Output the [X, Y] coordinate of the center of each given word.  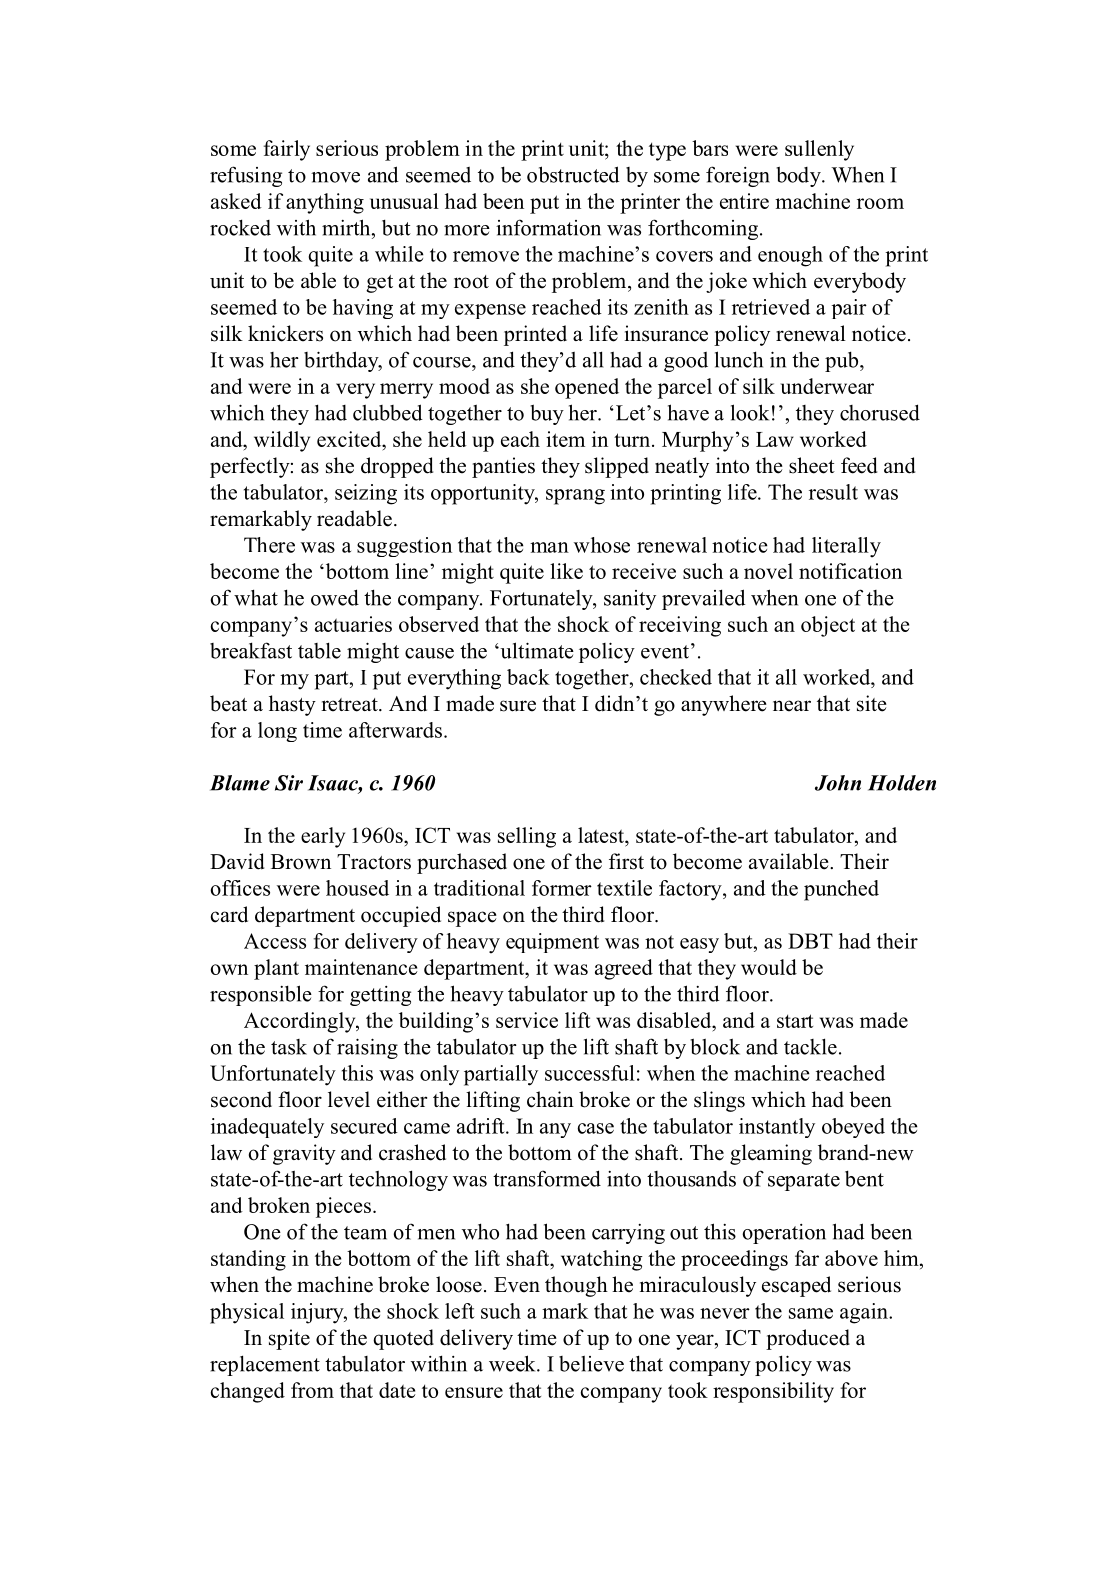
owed [335, 597]
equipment [552, 943]
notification [850, 571]
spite [289, 1339]
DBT [810, 941]
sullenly [819, 150]
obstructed [573, 174]
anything [325, 203]
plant [276, 969]
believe [591, 1364]
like [566, 571]
